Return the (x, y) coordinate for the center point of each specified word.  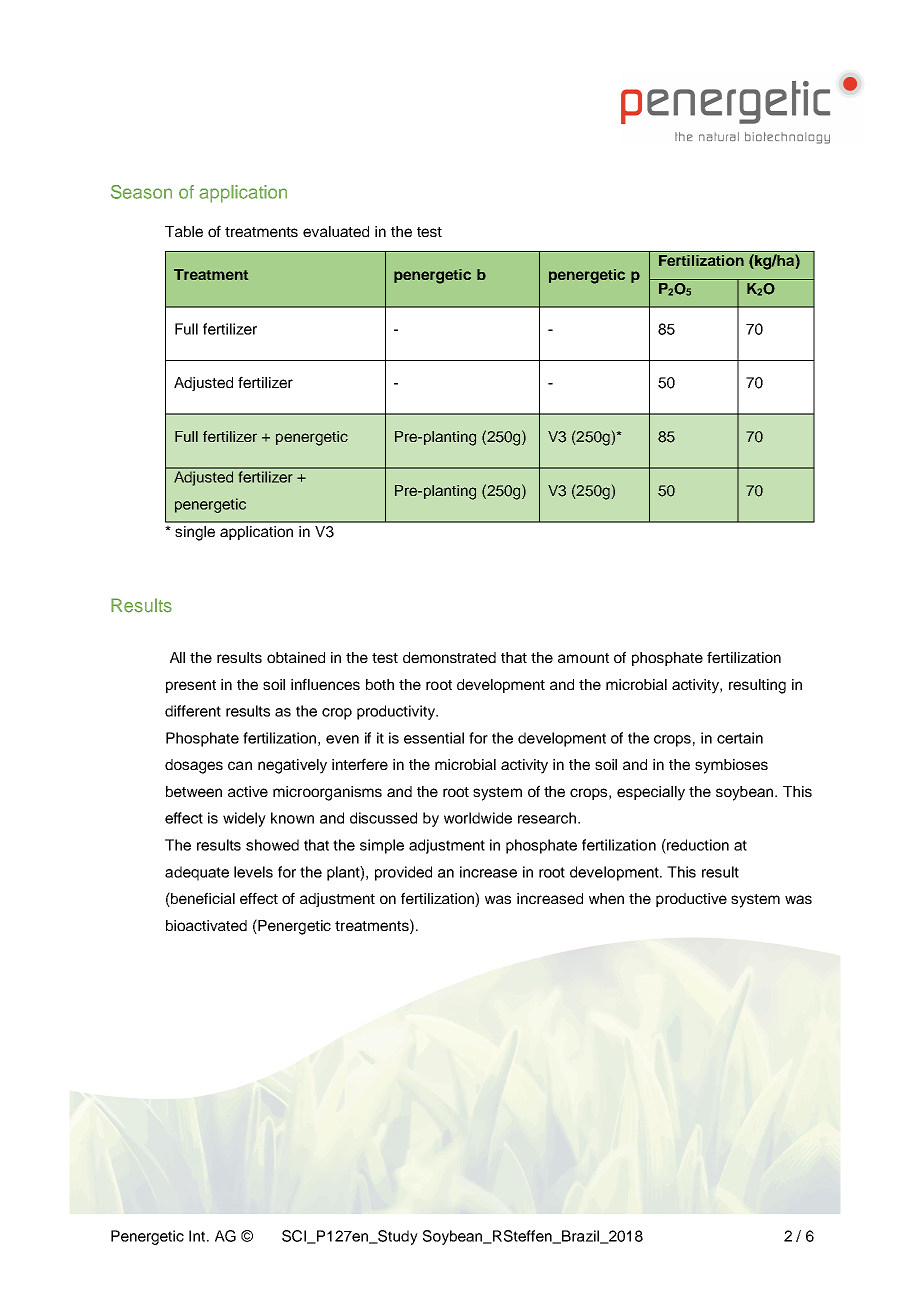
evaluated (336, 231)
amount (583, 658)
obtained (296, 657)
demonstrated (449, 657)
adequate (197, 873)
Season (141, 192)
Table (184, 231)
